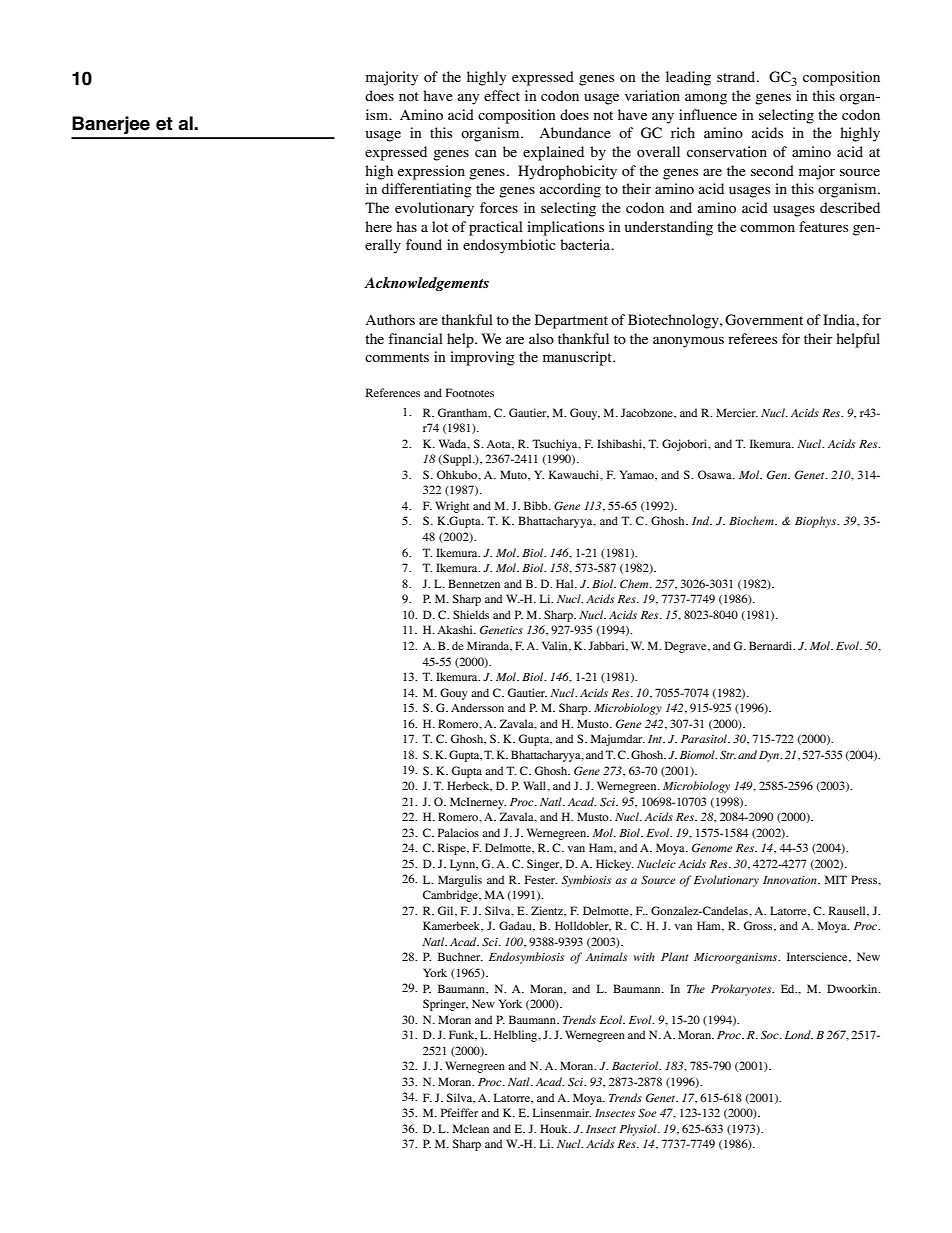 This page has width=952, height=1233. Describe the element at coordinates (502, 95) in the page. I see `effect` at that location.
